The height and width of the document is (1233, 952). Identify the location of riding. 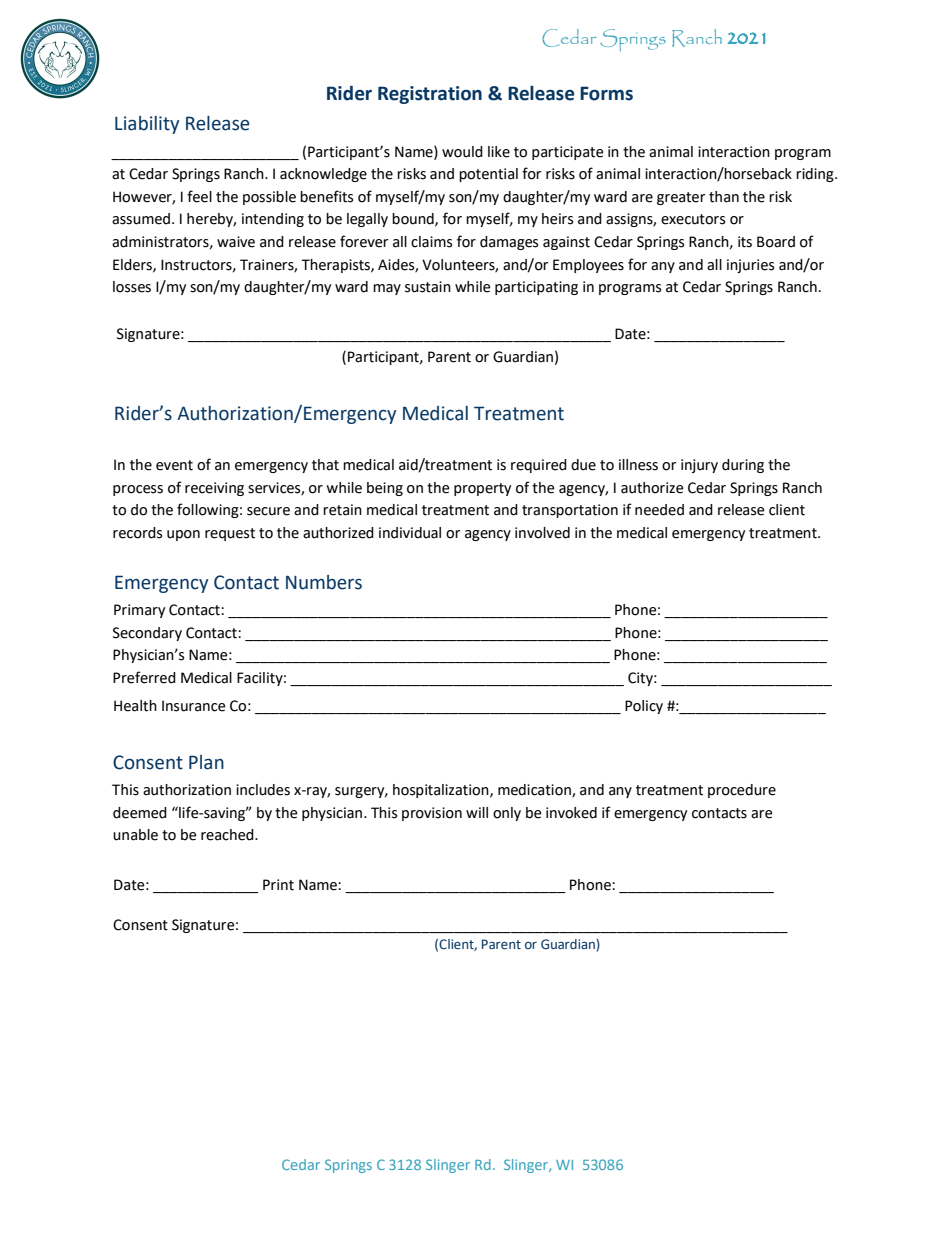
(816, 175).
